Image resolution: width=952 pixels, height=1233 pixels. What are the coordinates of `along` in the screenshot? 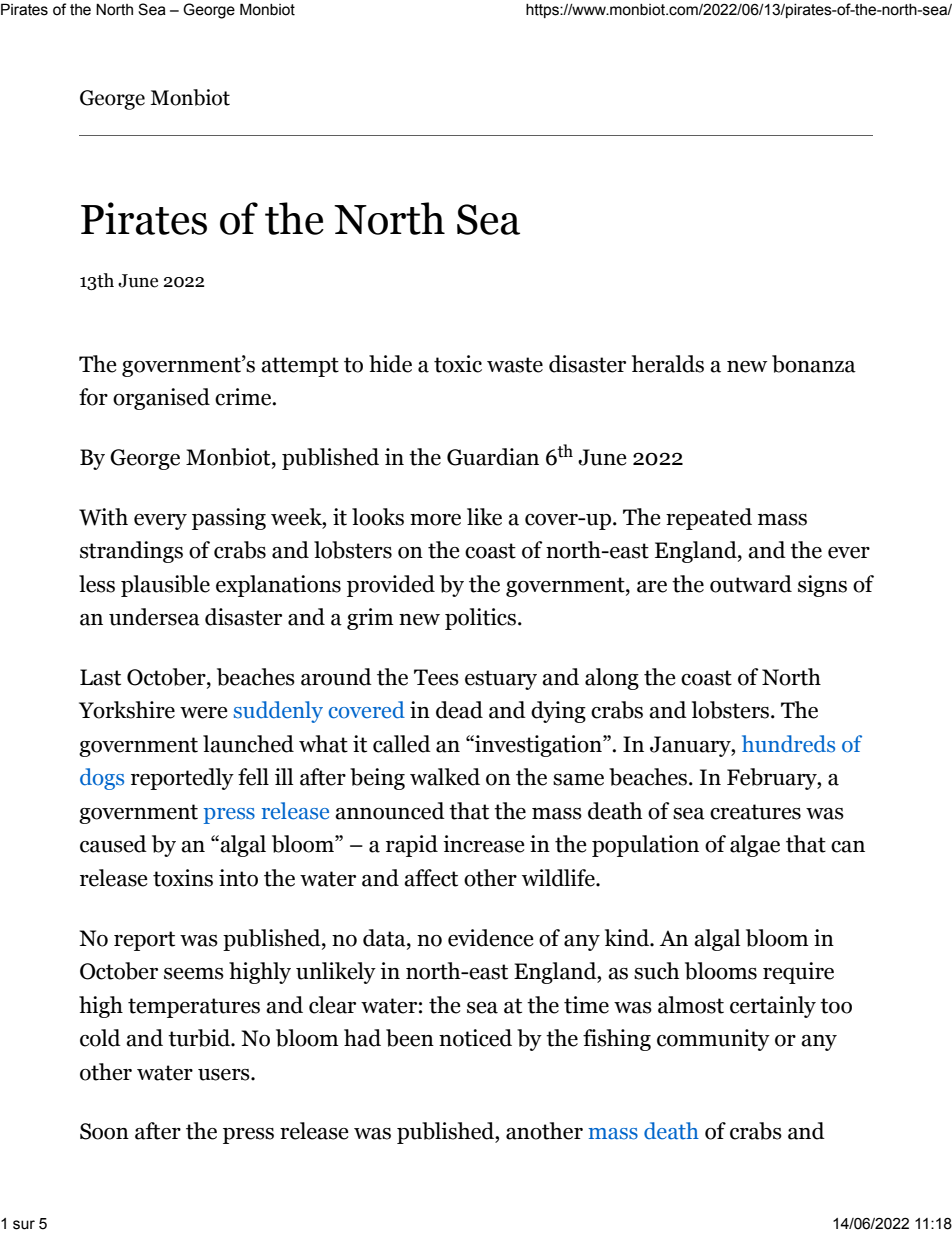 It's located at (612, 679).
